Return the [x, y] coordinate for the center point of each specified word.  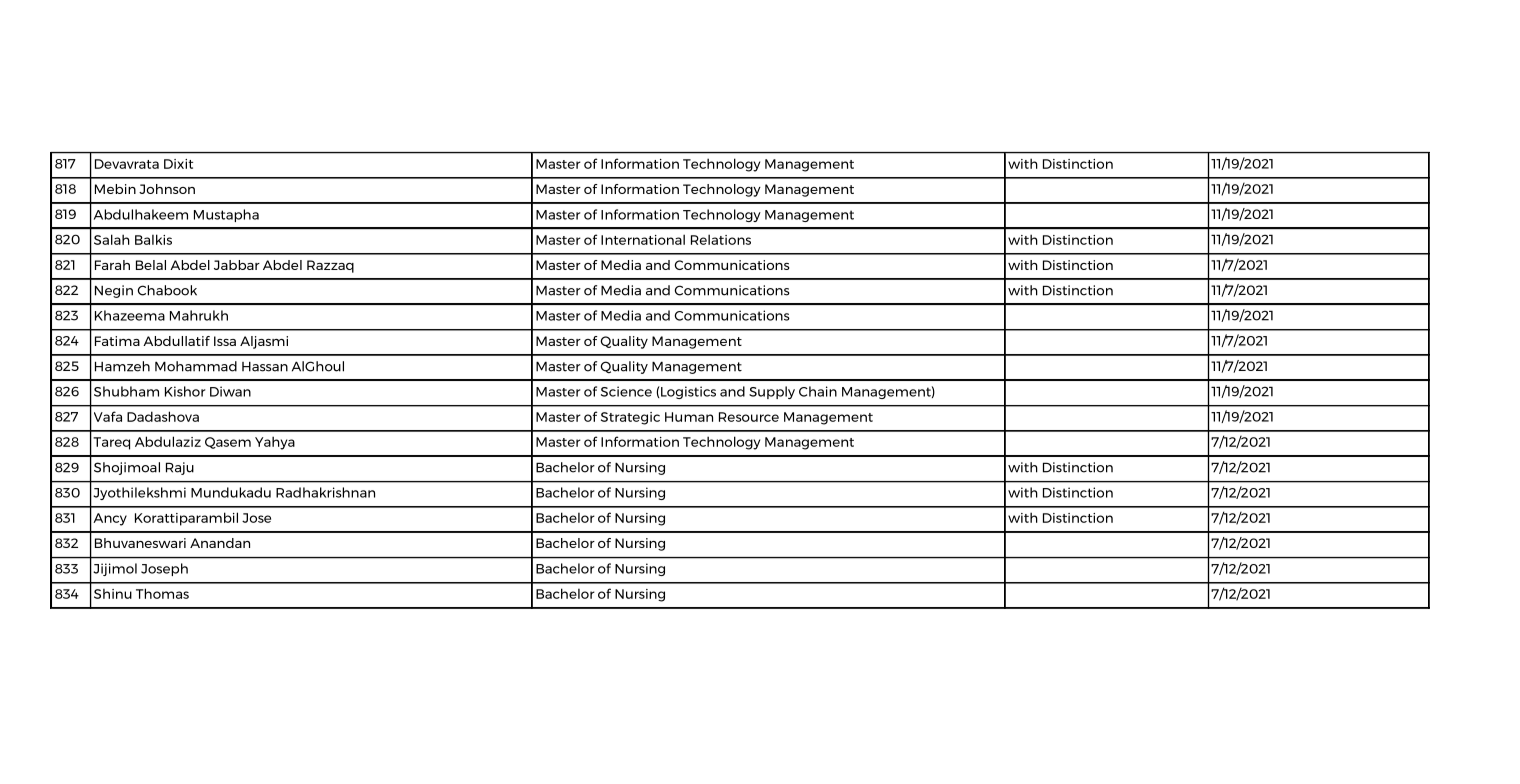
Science [626, 391]
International [643, 239]
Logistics [687, 392]
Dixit [178, 164]
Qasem [228, 443]
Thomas [162, 593]
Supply [772, 392]
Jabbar [237, 265]
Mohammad [196, 366]
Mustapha [226, 215]
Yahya [275, 443]
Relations [721, 239]
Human [689, 417]
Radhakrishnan [325, 492]
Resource [749, 417]
